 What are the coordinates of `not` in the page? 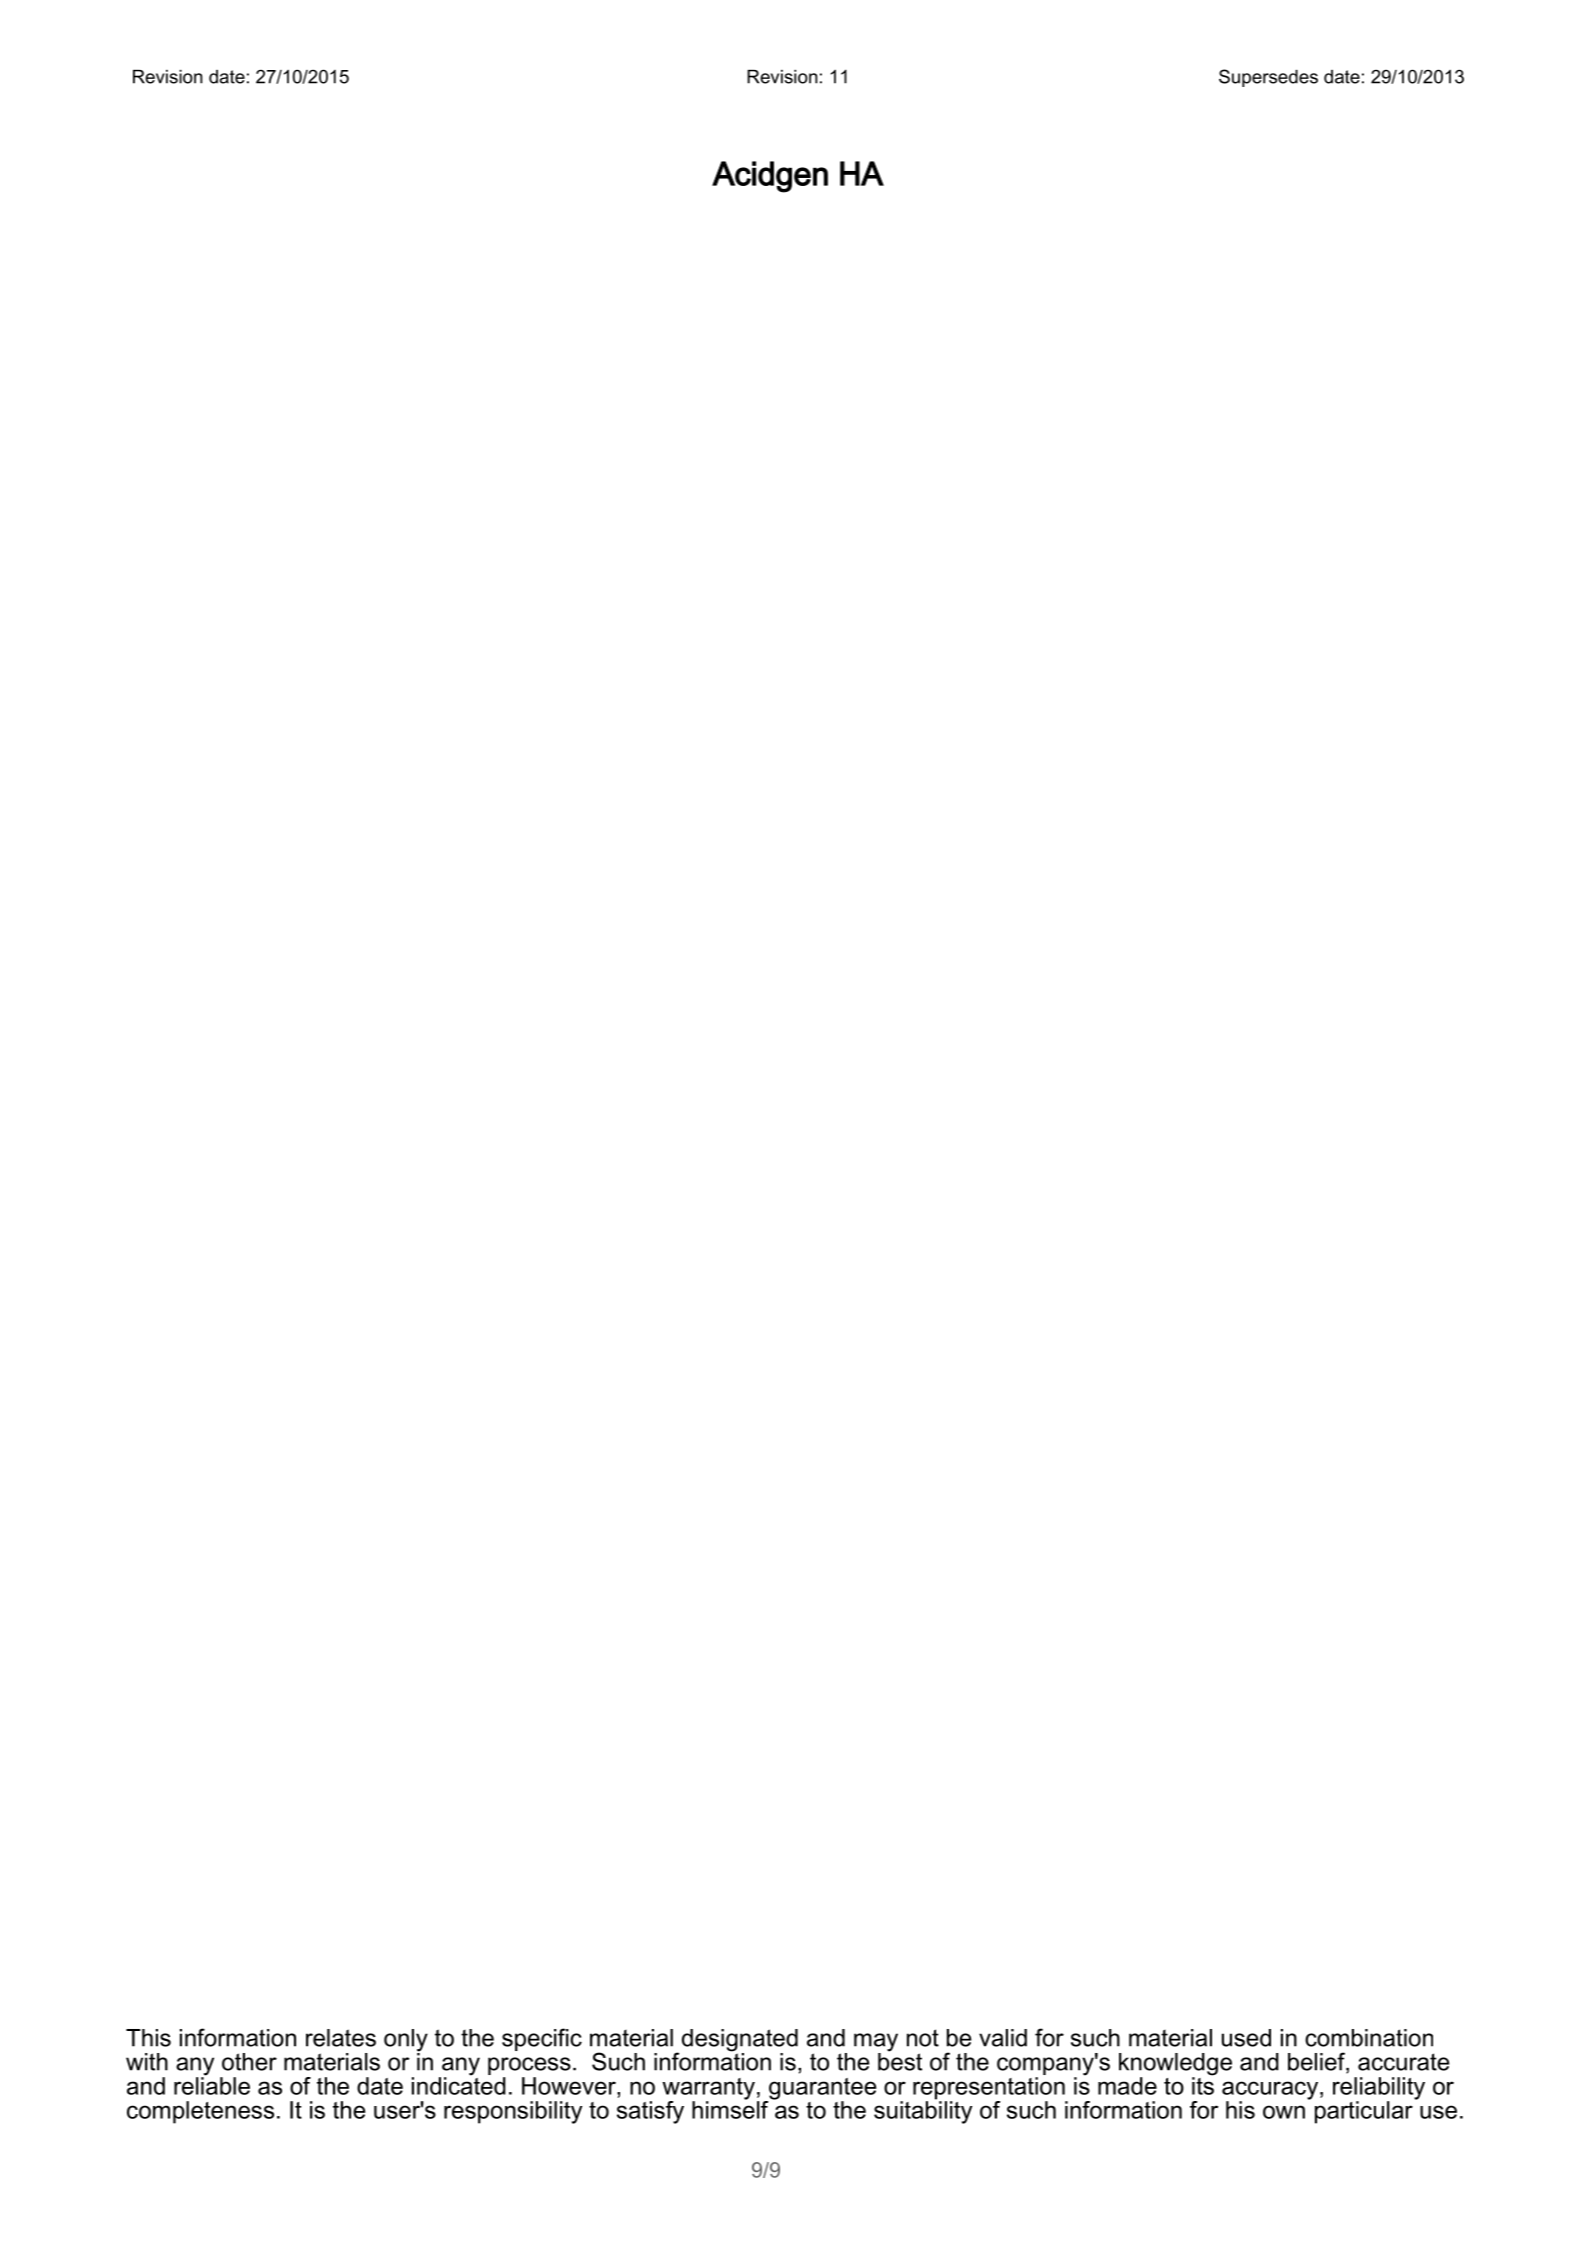 It's located at (923, 2038).
